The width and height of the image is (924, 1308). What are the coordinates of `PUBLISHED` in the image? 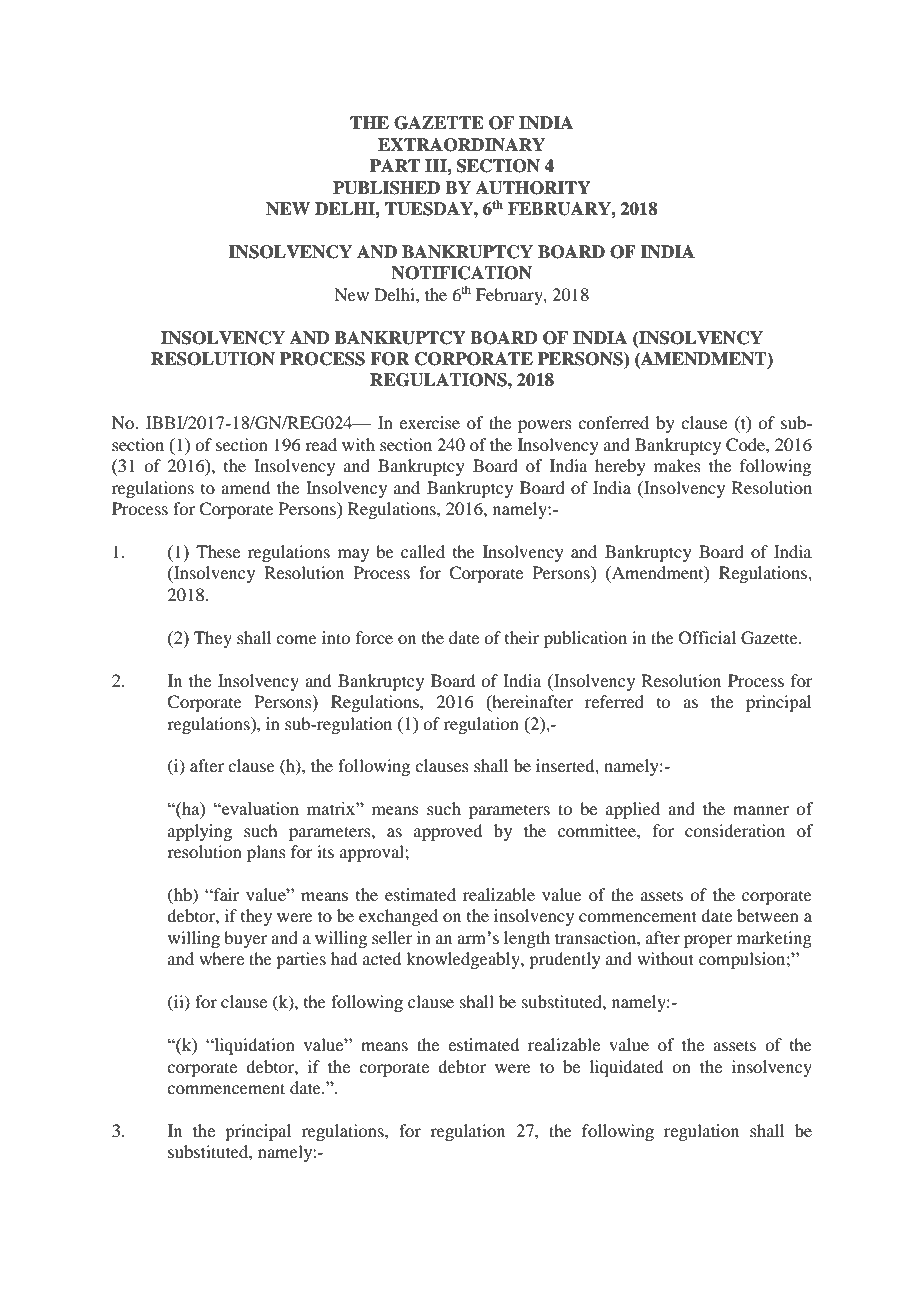 It's located at (386, 188).
